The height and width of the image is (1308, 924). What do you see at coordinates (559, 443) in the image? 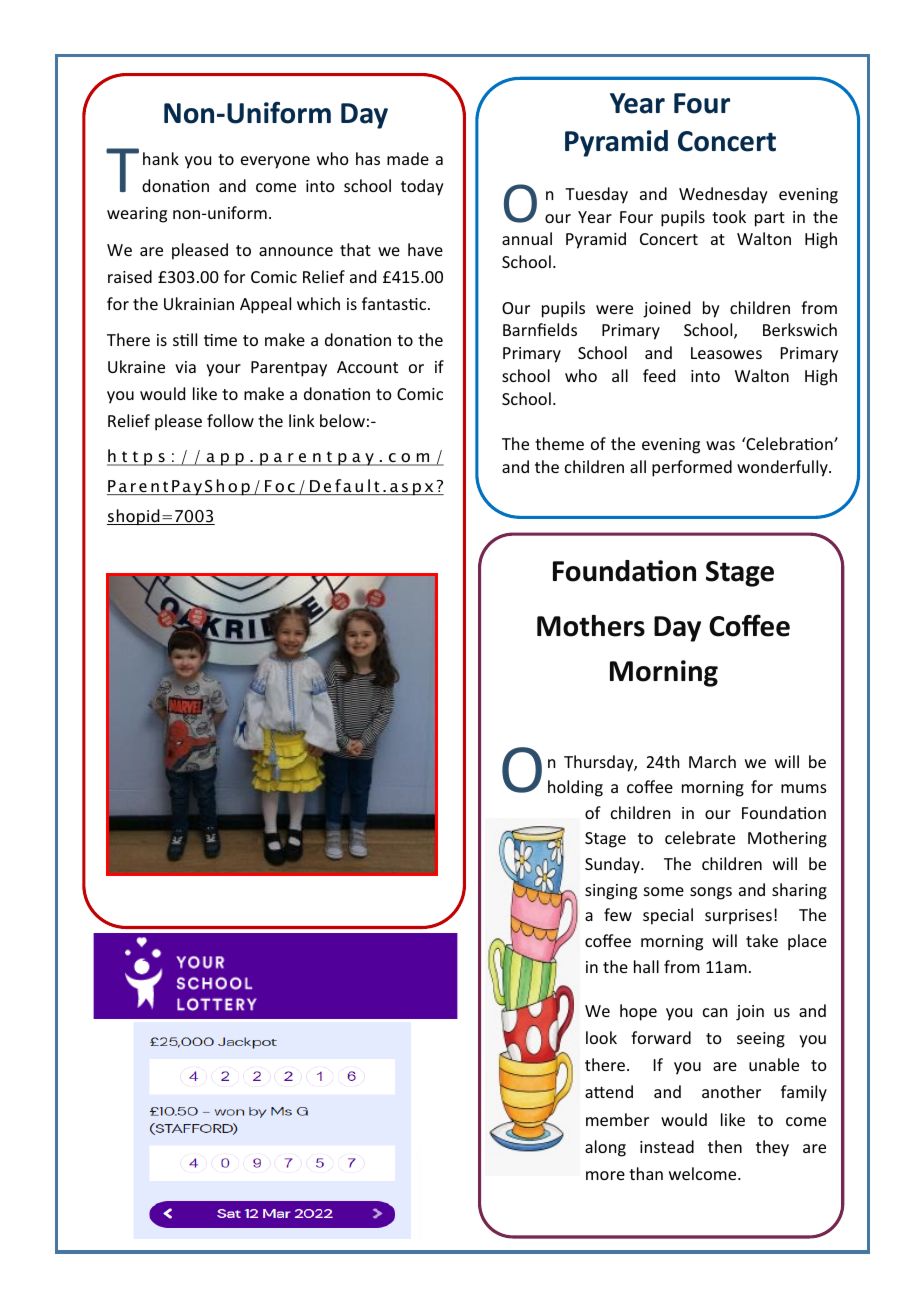
I see `theme` at bounding box center [559, 443].
